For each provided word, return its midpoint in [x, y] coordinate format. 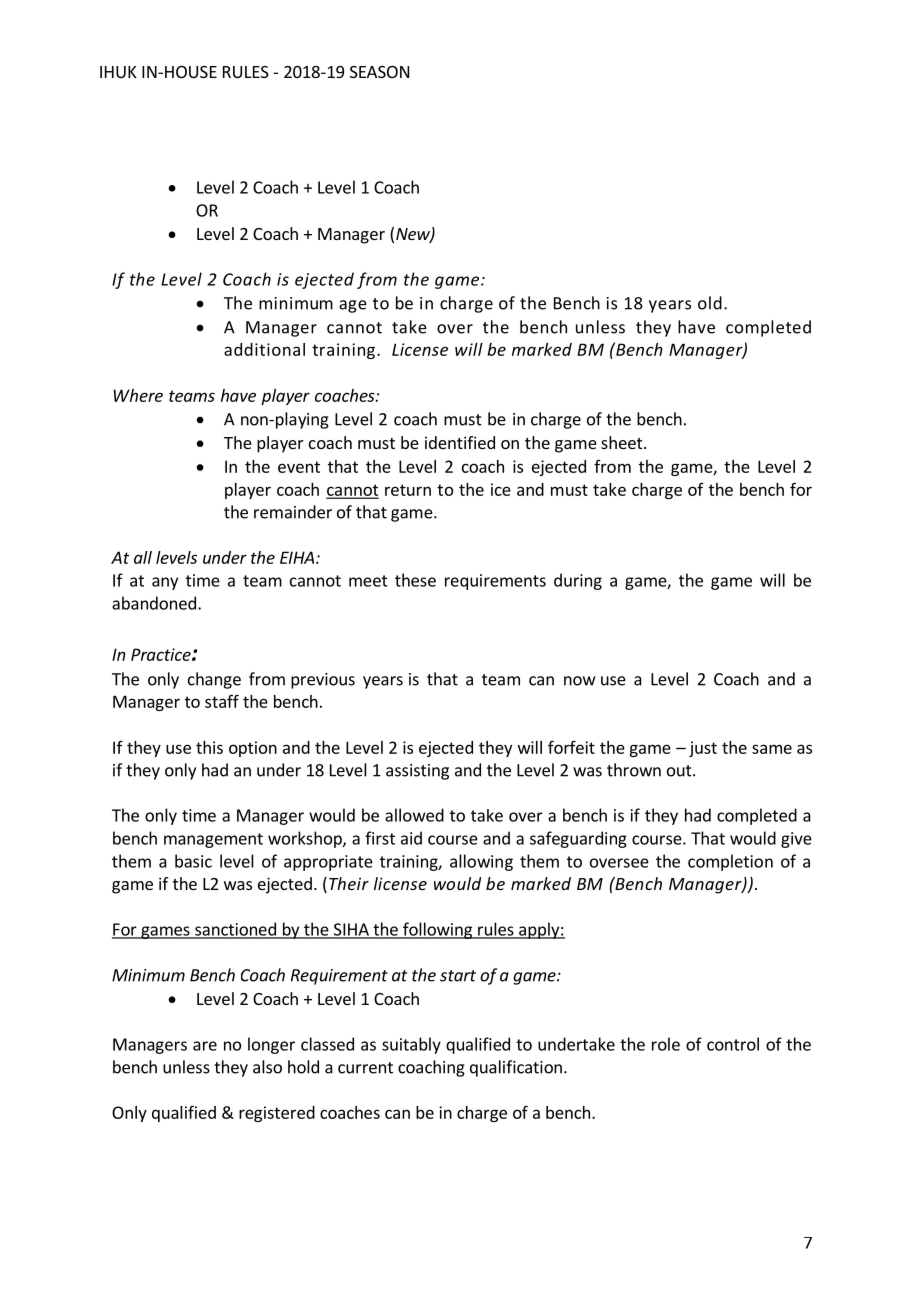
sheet [623, 442]
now [579, 681]
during [578, 581]
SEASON [379, 72]
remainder [293, 512]
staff [222, 701]
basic [193, 861]
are [205, 1046]
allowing [481, 862]
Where [138, 395]
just [703, 749]
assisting [417, 772]
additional [264, 349]
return [408, 490]
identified [460, 442]
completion [730, 862]
